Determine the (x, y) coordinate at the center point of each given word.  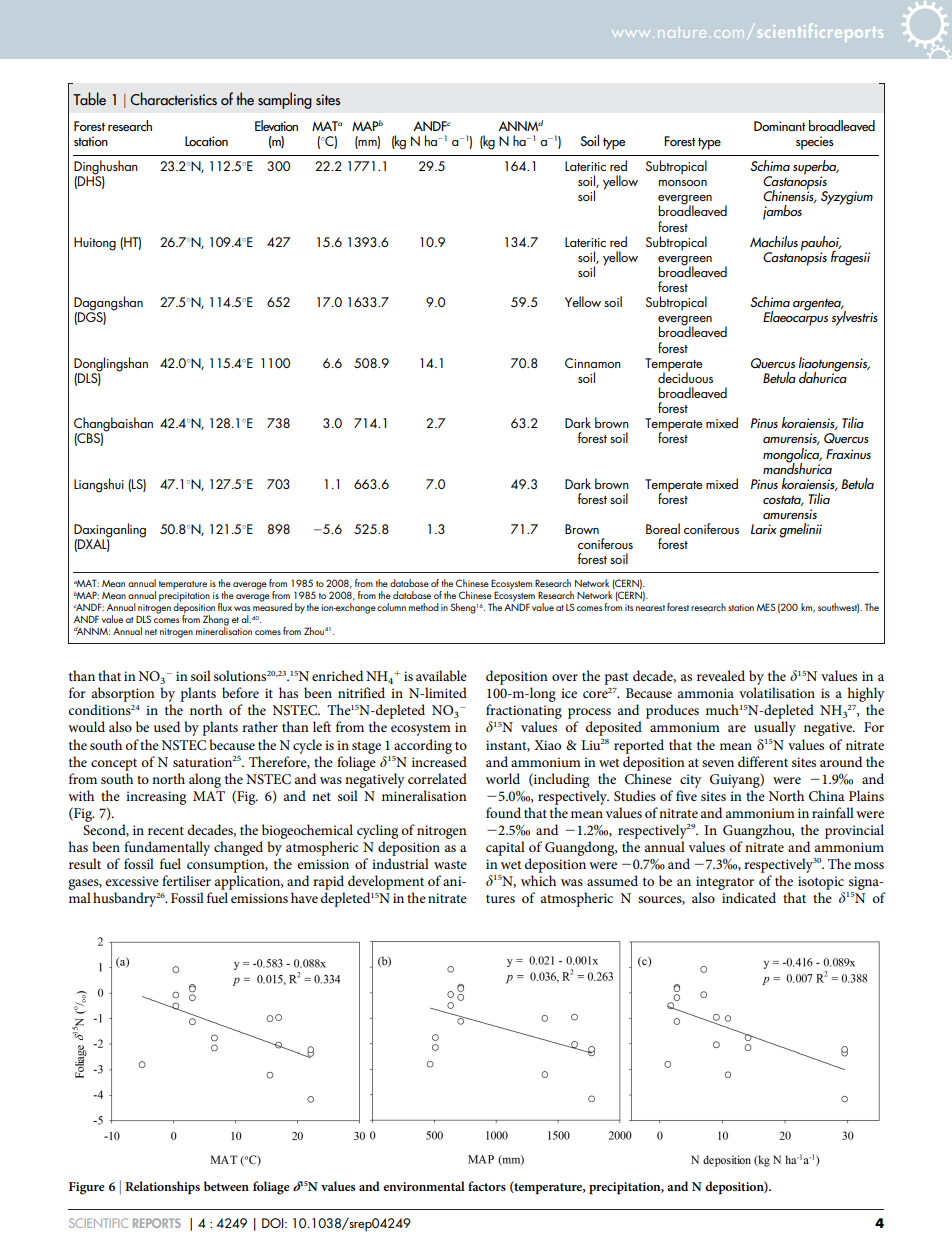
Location (206, 141)
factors (487, 1186)
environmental (424, 1186)
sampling (285, 100)
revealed (721, 675)
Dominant (780, 126)
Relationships (162, 1188)
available (441, 675)
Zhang (216, 621)
